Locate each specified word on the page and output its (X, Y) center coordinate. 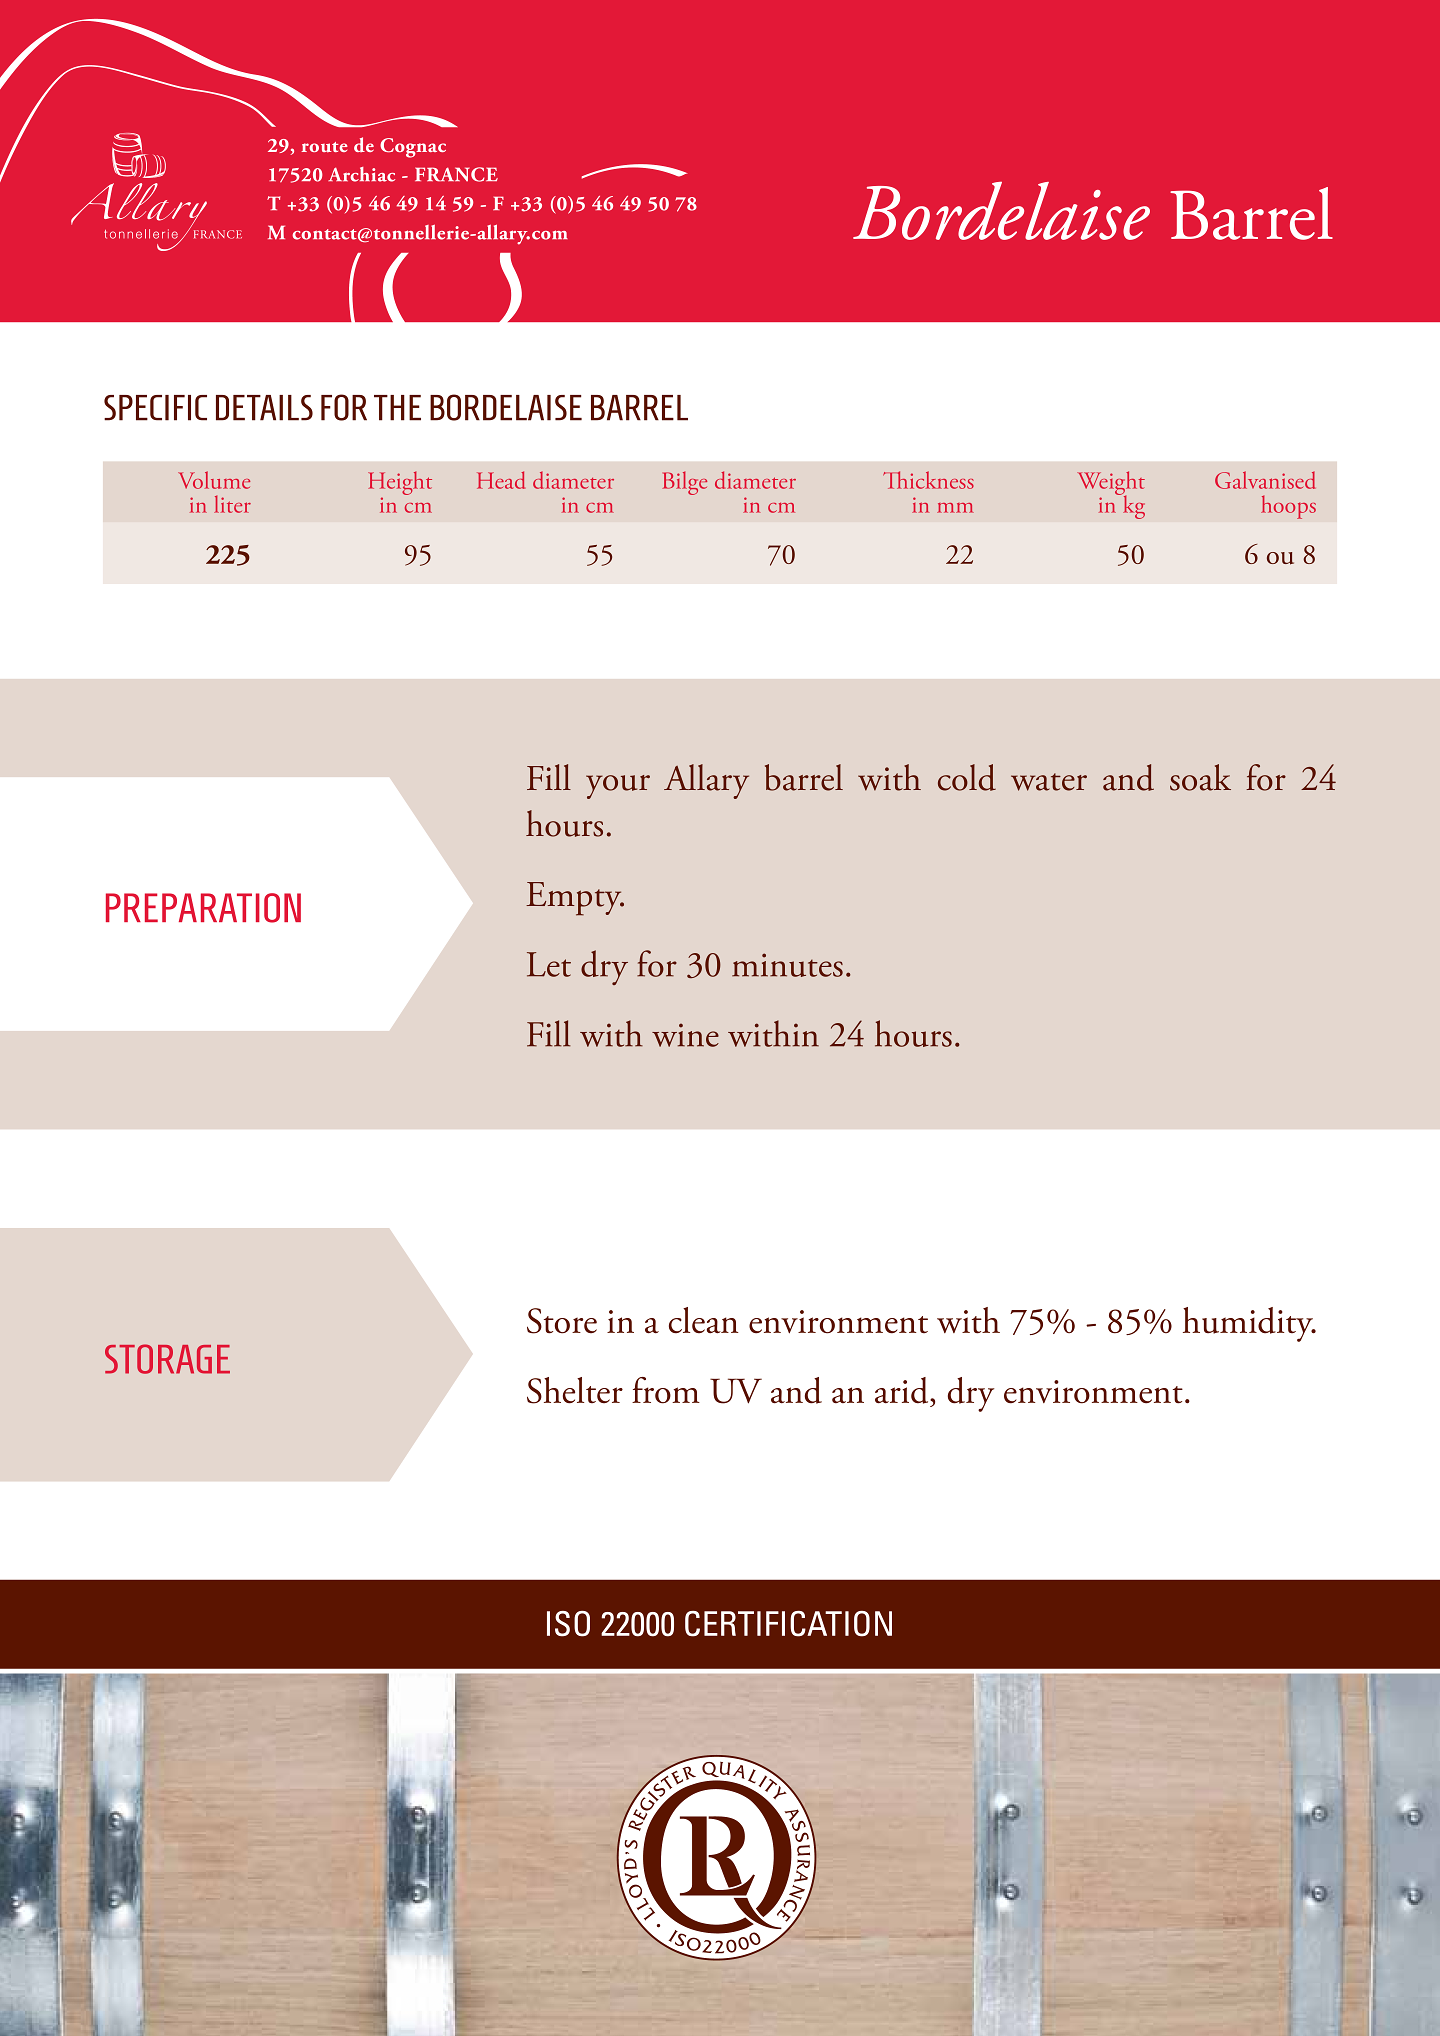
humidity (1249, 1324)
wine (685, 1035)
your (618, 787)
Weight (1111, 484)
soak (1200, 777)
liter (232, 504)
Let (549, 964)
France (456, 174)
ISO (568, 1624)
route (324, 147)
